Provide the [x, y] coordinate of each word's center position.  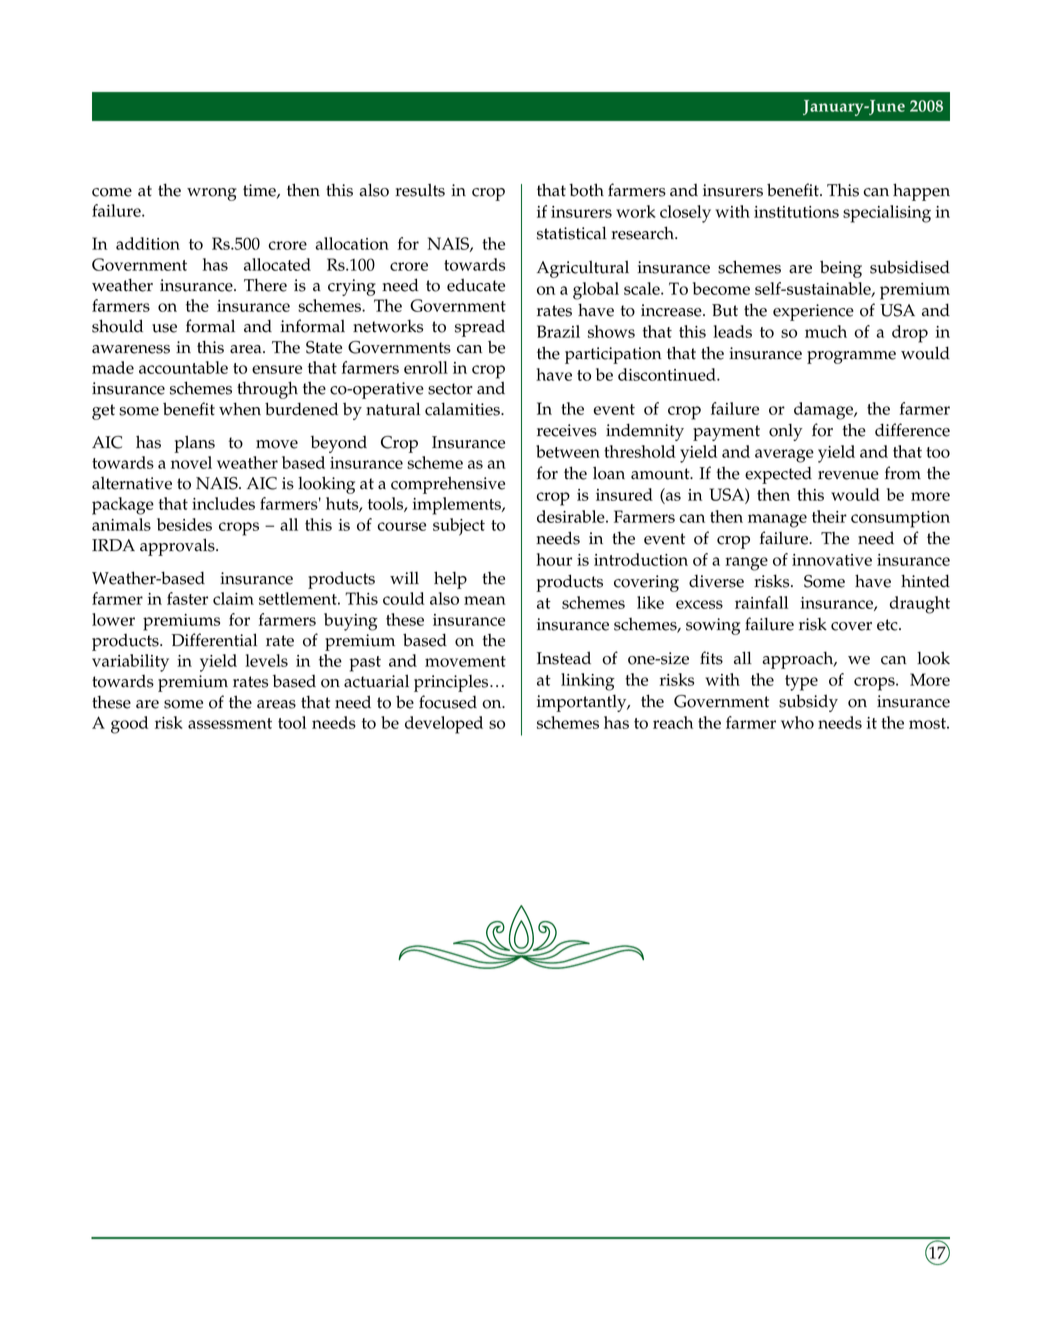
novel [191, 462]
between [568, 451]
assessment [230, 723]
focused [448, 702]
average [784, 456]
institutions [796, 212]
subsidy [808, 703]
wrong [212, 194]
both [586, 190]
